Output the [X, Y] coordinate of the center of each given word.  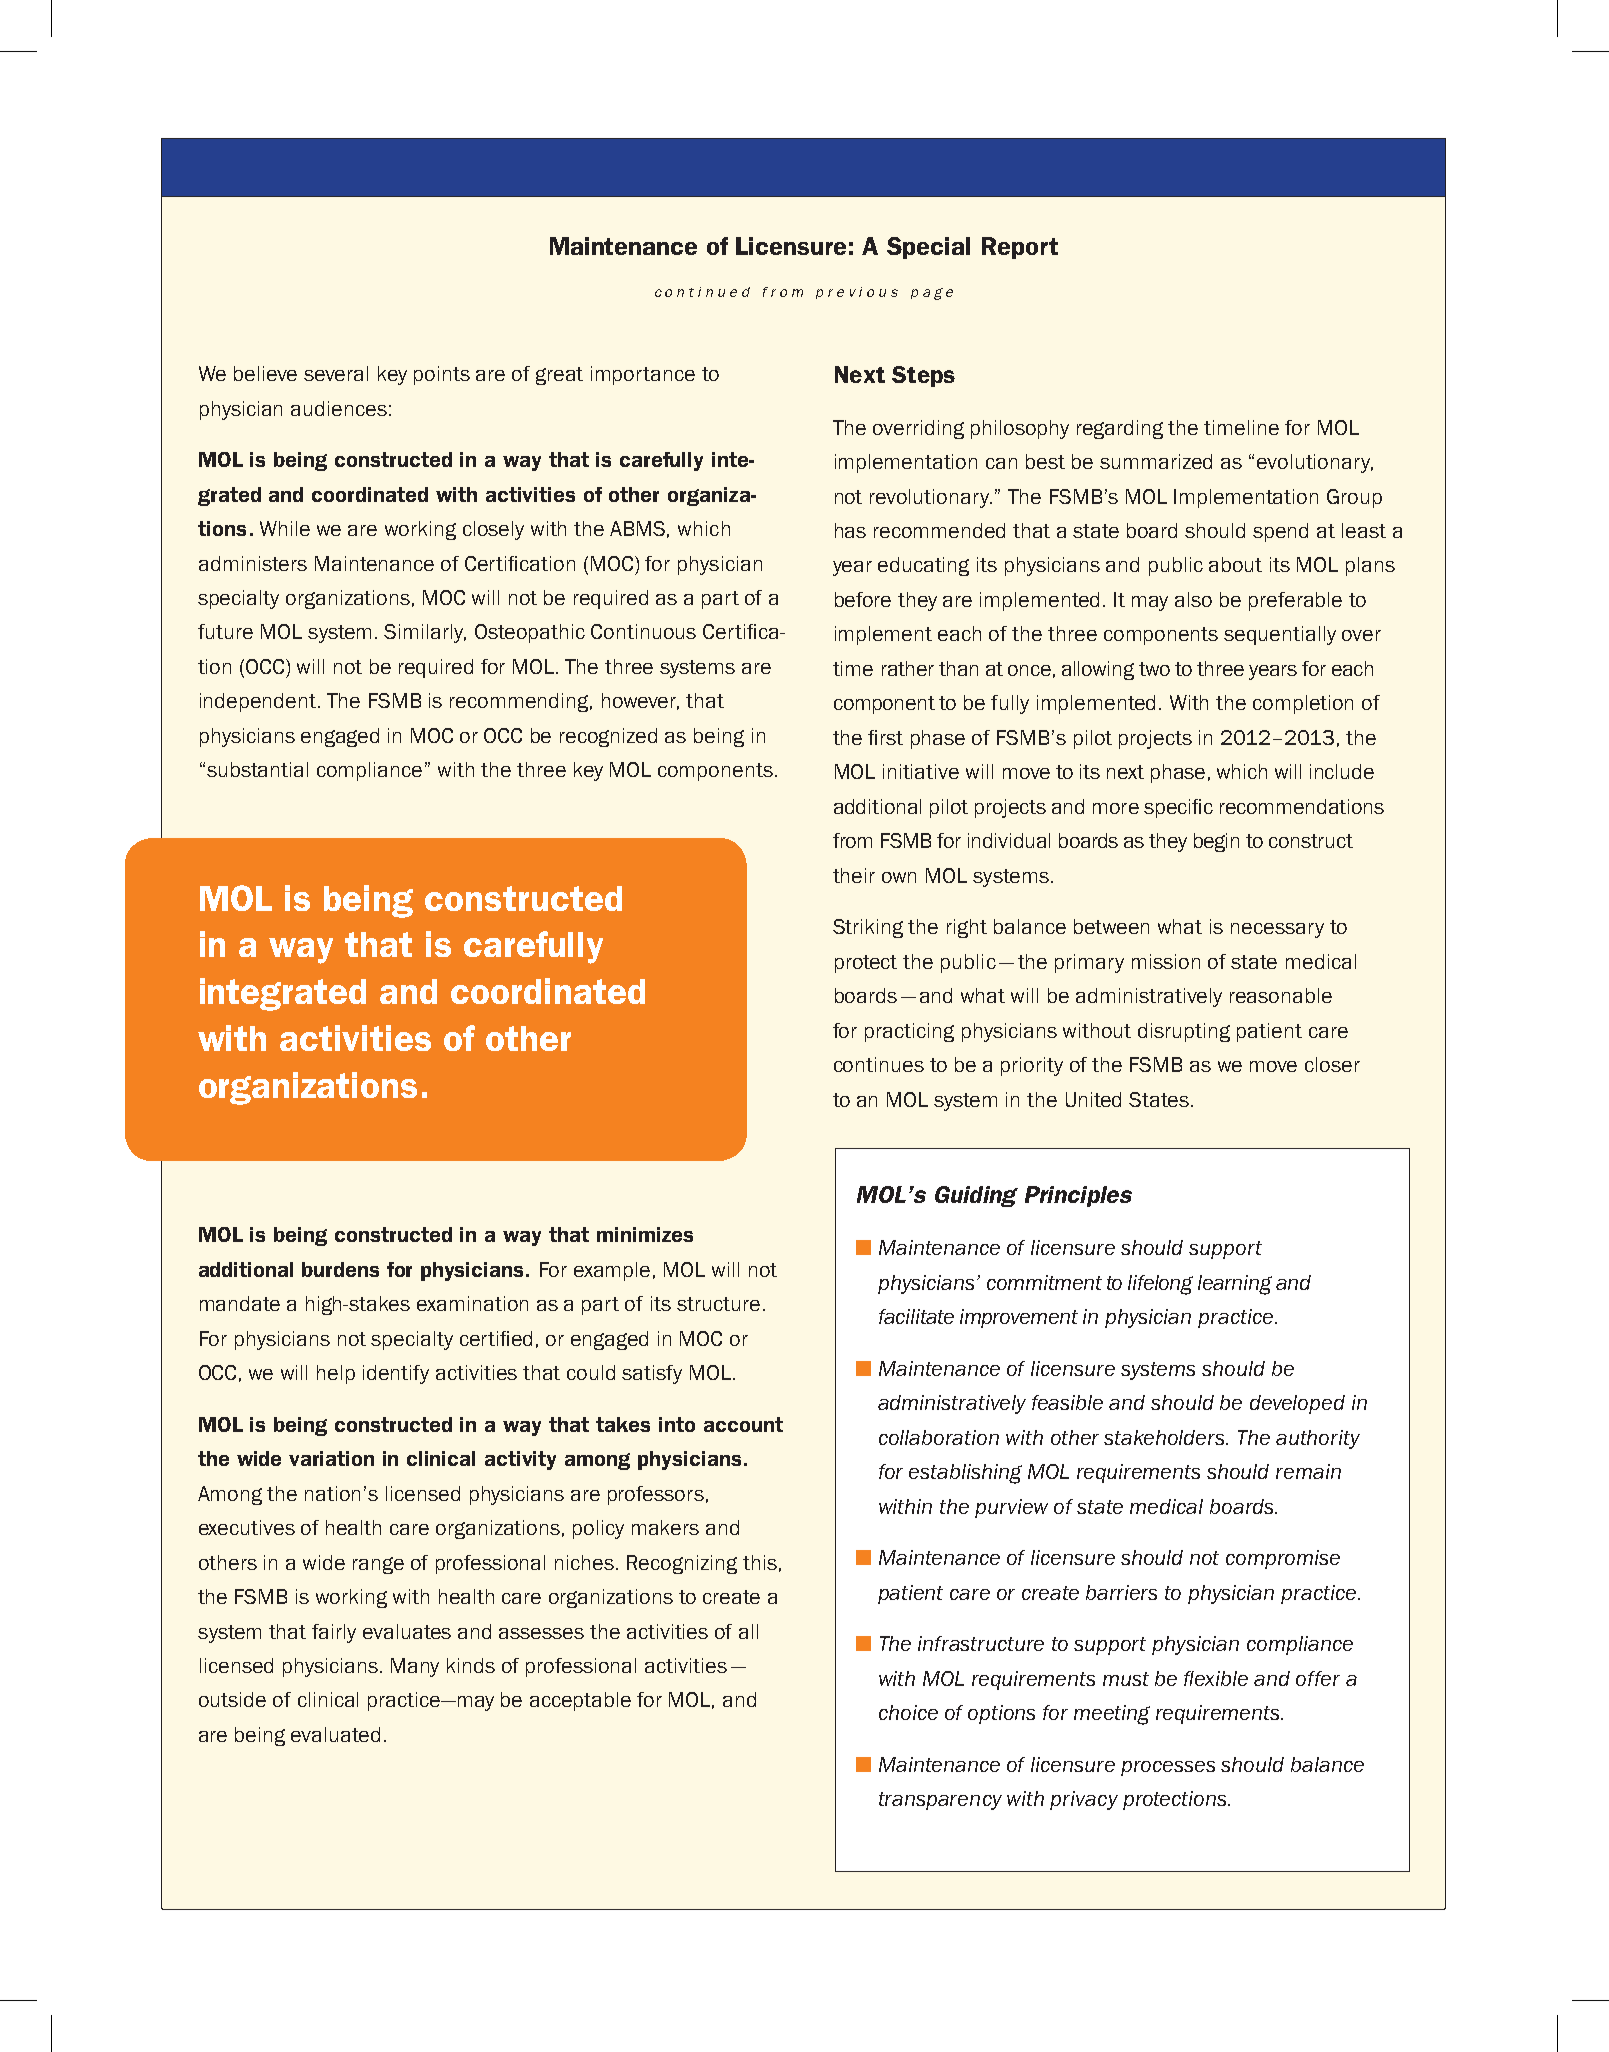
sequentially [1280, 635]
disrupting [1184, 1032]
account [743, 1424]
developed [1297, 1404]
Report [1020, 248]
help [336, 1374]
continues [879, 1064]
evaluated [335, 1734]
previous [857, 293]
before [863, 599]
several [336, 373]
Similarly [425, 633]
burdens [340, 1269]
